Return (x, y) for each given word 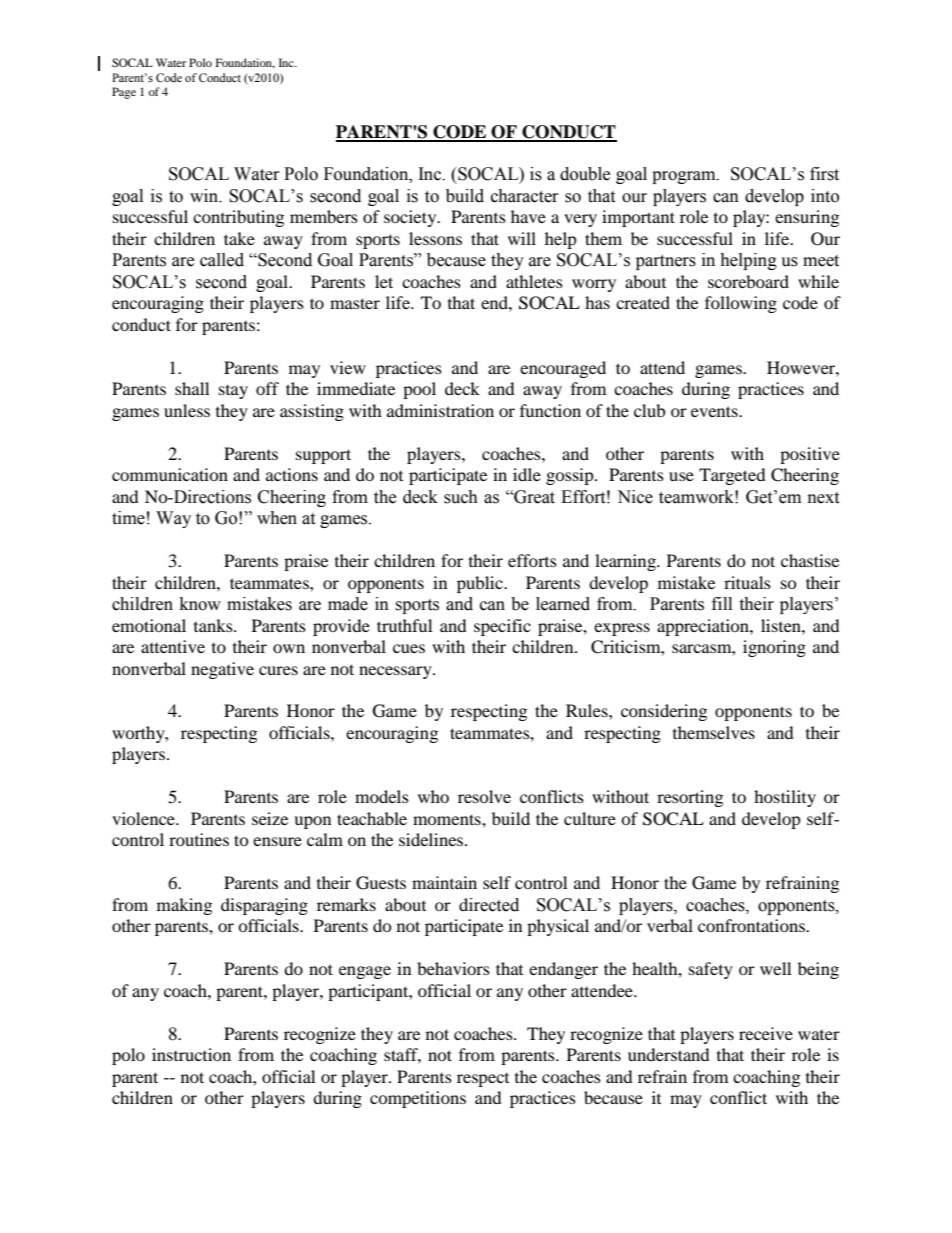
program (685, 177)
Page (124, 93)
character (525, 196)
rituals (747, 582)
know (200, 604)
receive (766, 1033)
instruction (191, 1054)
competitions (418, 1099)
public (481, 584)
